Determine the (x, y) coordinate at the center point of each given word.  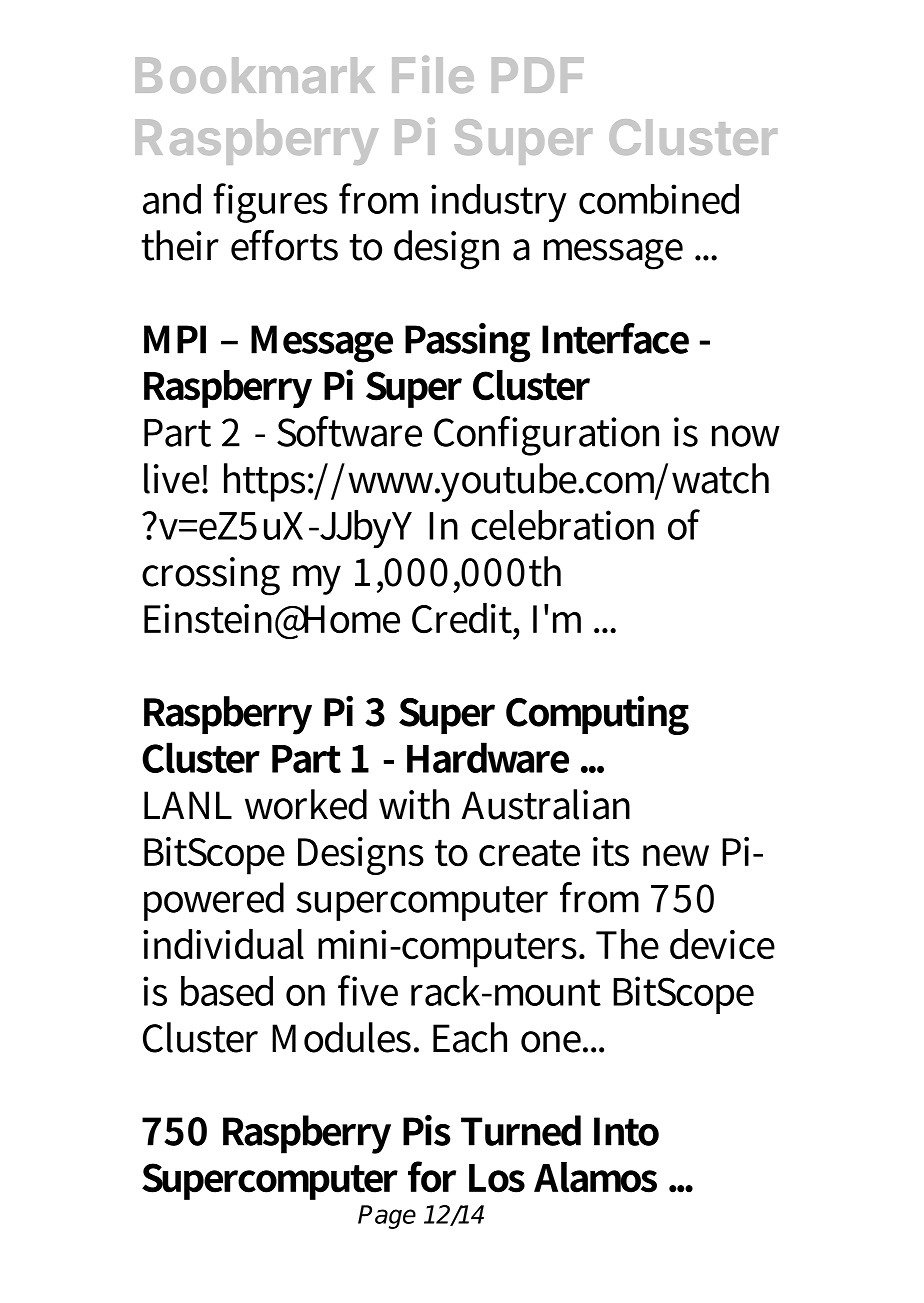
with (414, 804)
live (173, 478)
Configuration (546, 436)
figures (270, 203)
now (746, 436)
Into (626, 1131)
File (433, 74)
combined (659, 199)
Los (497, 1178)
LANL (188, 805)
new (676, 856)
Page (387, 1217)
